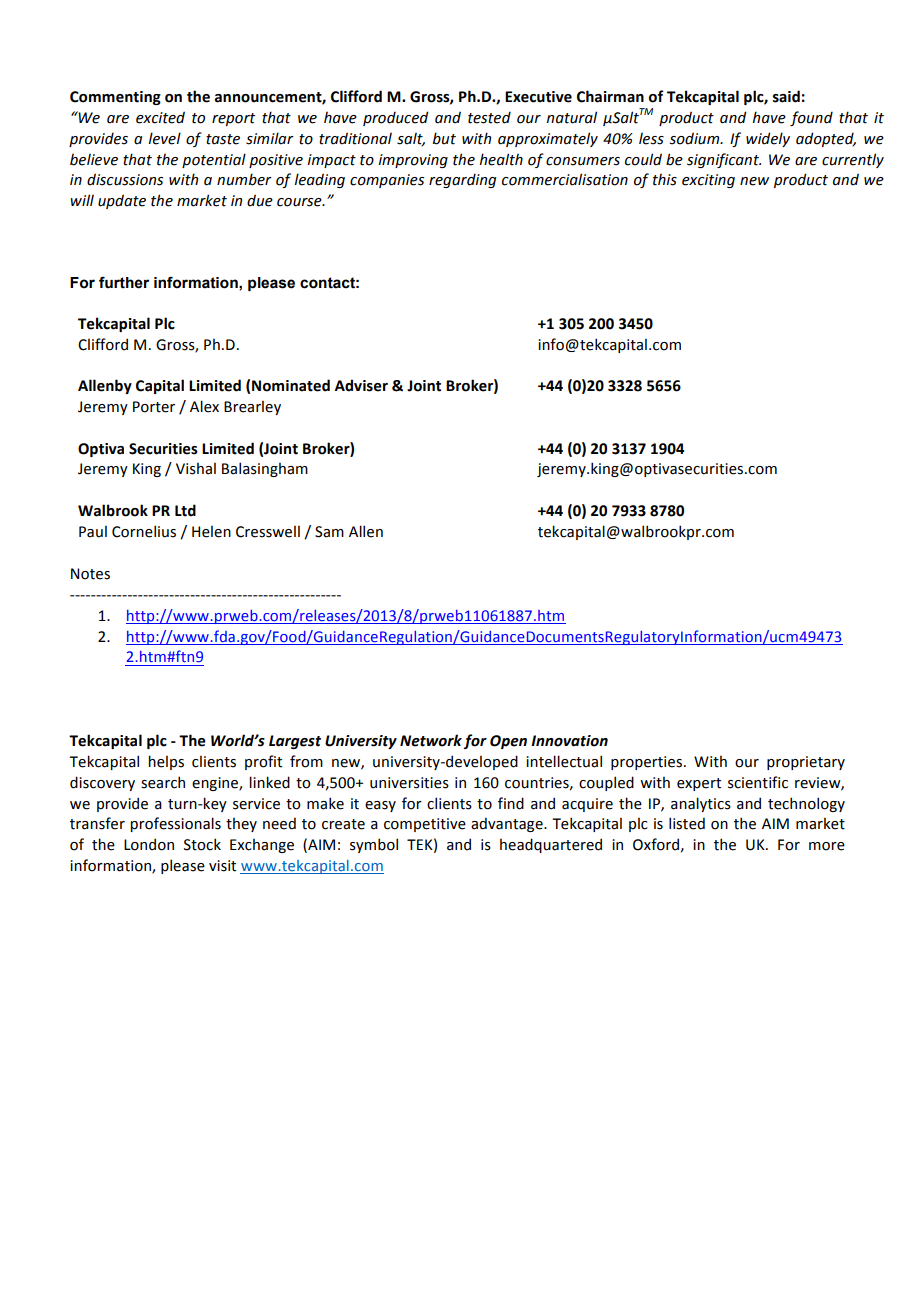  What do you see at coordinates (160, 117) in the screenshot?
I see `excited` at bounding box center [160, 117].
